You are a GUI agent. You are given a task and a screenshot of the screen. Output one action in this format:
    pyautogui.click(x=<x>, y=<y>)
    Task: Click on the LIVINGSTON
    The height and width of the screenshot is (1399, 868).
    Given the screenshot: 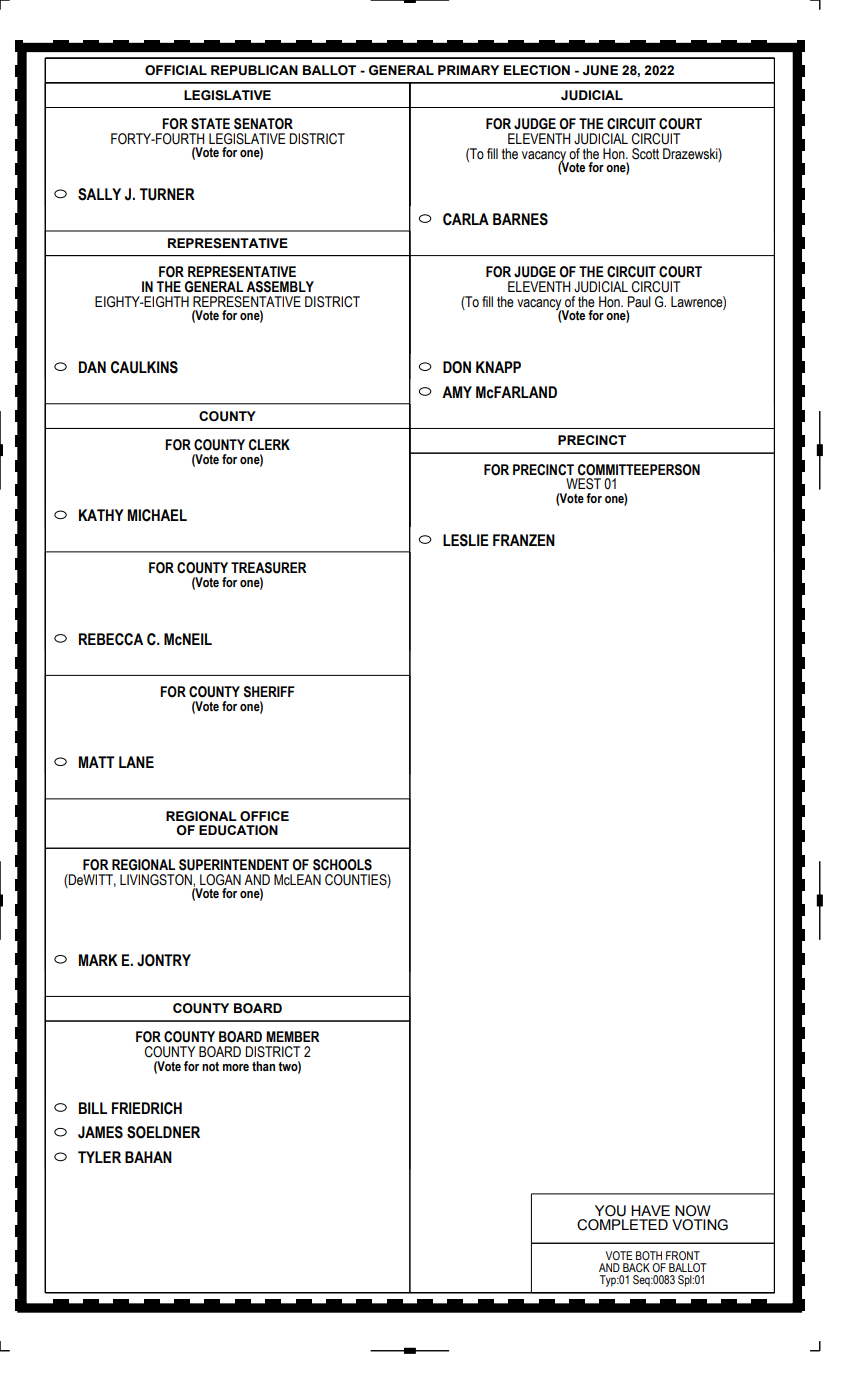 What is the action you would take?
    pyautogui.click(x=157, y=880)
